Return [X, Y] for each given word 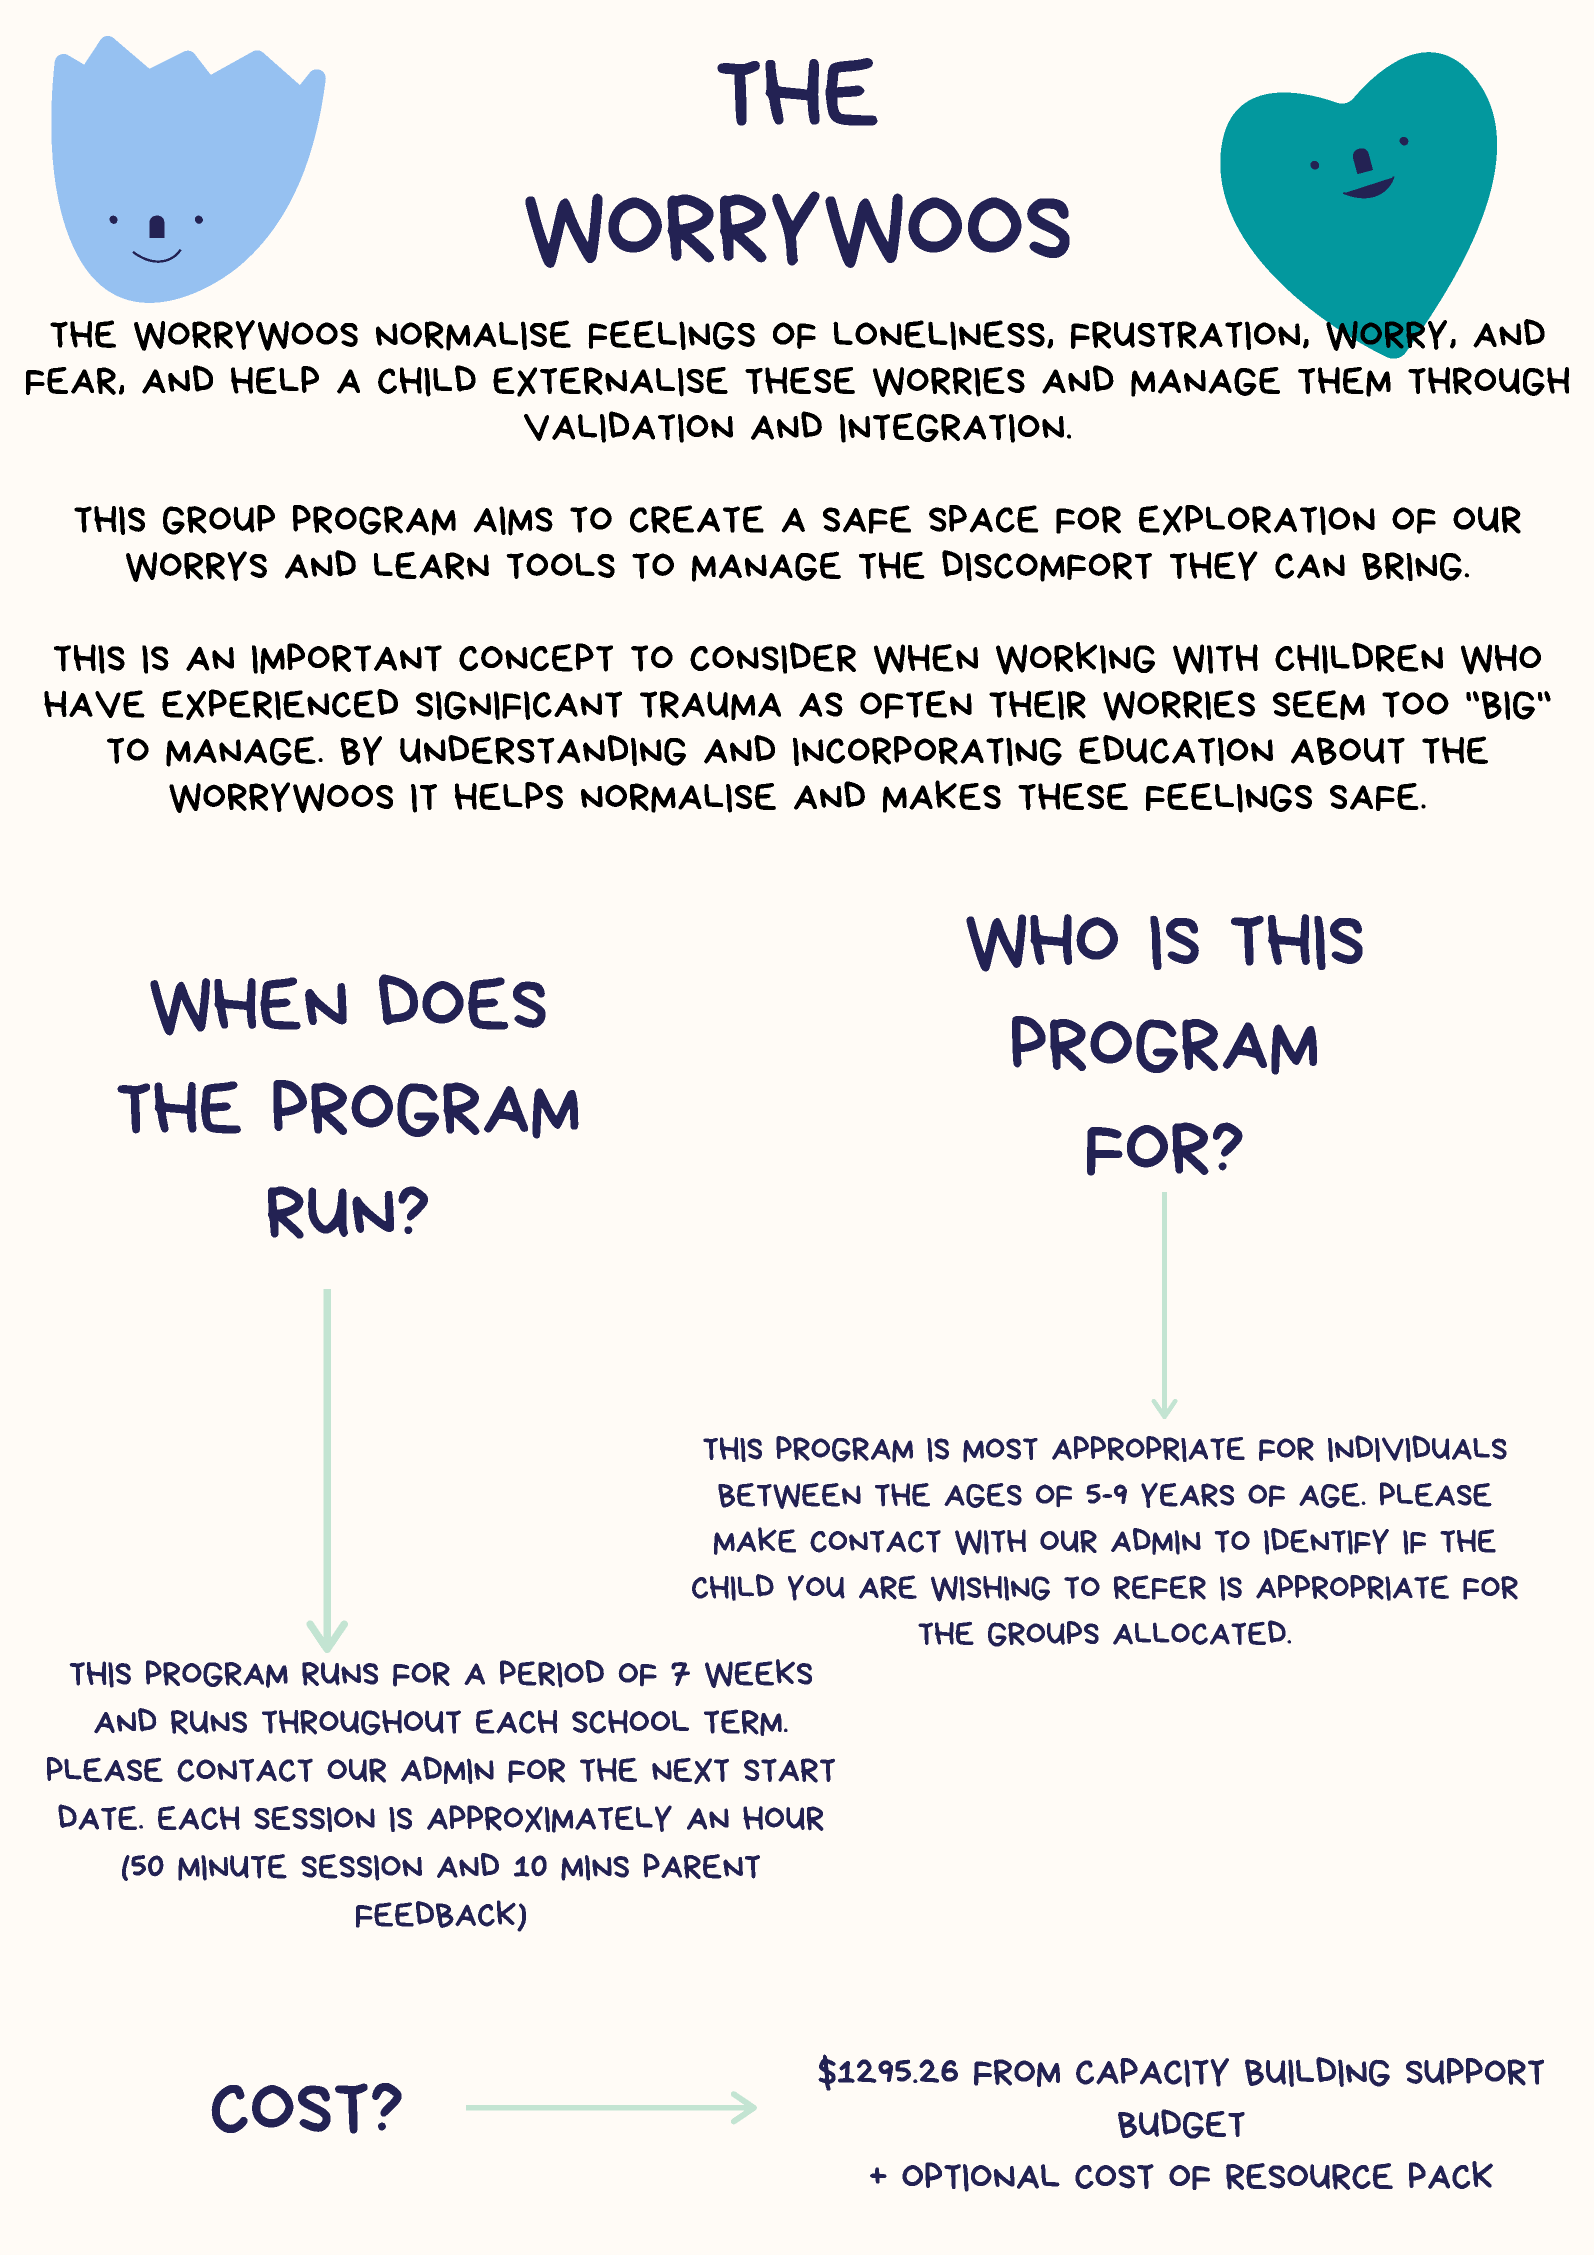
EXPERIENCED [280, 704]
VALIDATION [628, 427]
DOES [462, 1002]
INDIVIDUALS [1417, 1448]
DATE [97, 1817]
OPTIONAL [981, 2177]
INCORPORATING [927, 751]
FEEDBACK [437, 1915]
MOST [1000, 1450]
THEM [1344, 382]
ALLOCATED [1200, 1632]
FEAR [71, 381]
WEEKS [758, 1673]
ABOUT [1348, 751]
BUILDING [1317, 2072]
